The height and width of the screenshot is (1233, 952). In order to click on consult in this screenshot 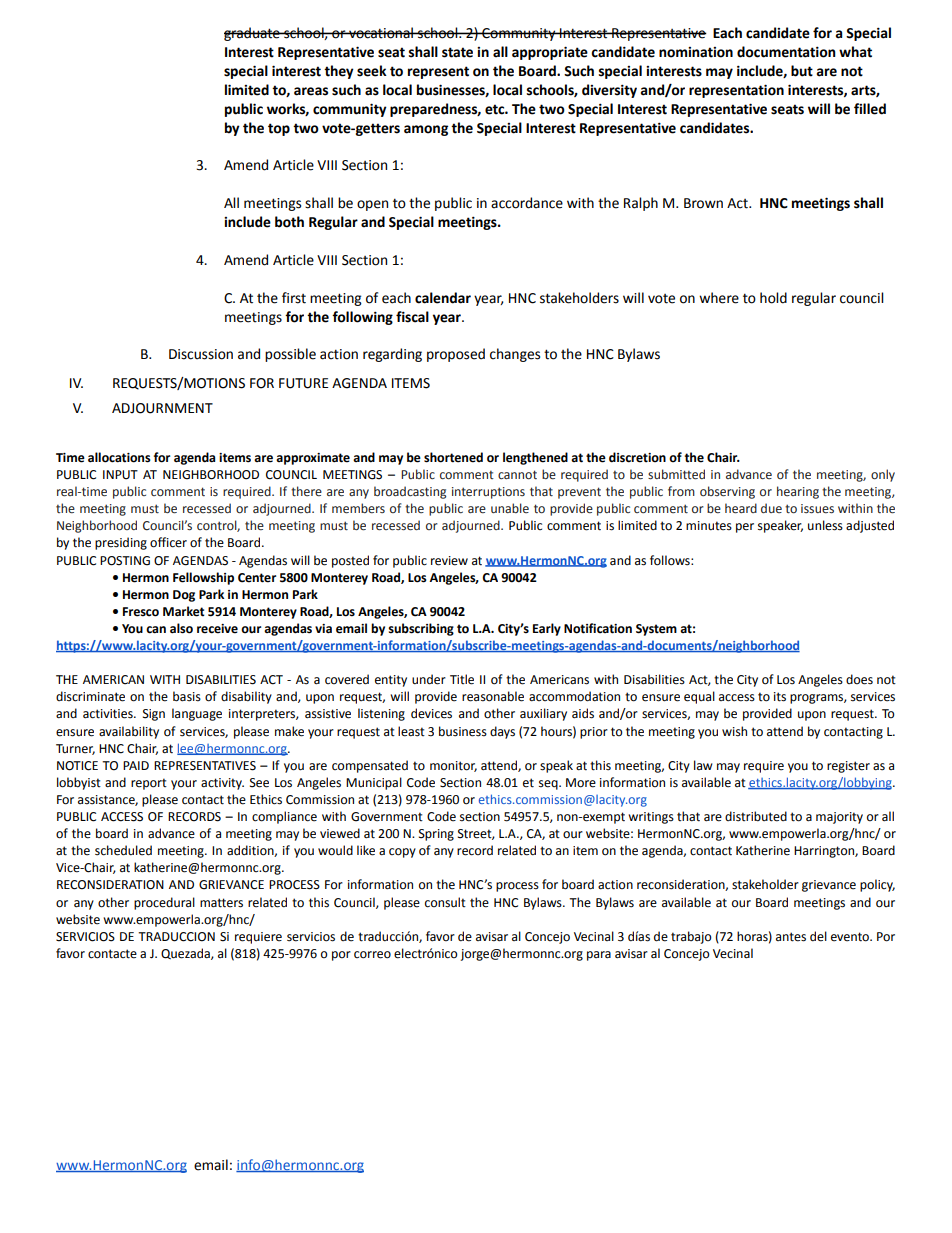, I will do `click(445, 902)`.
